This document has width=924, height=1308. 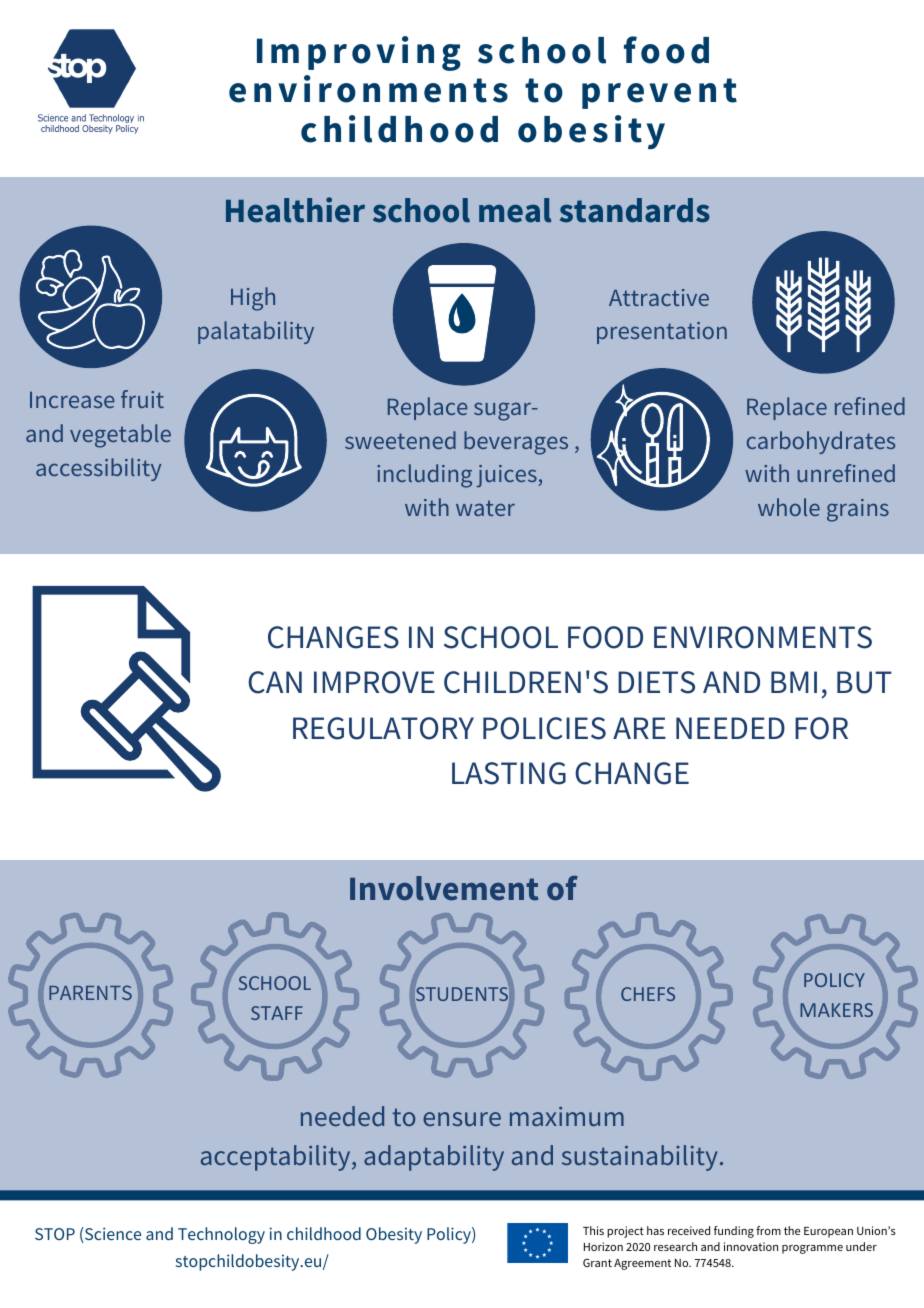 I want to click on Involvement, so click(x=444, y=888).
